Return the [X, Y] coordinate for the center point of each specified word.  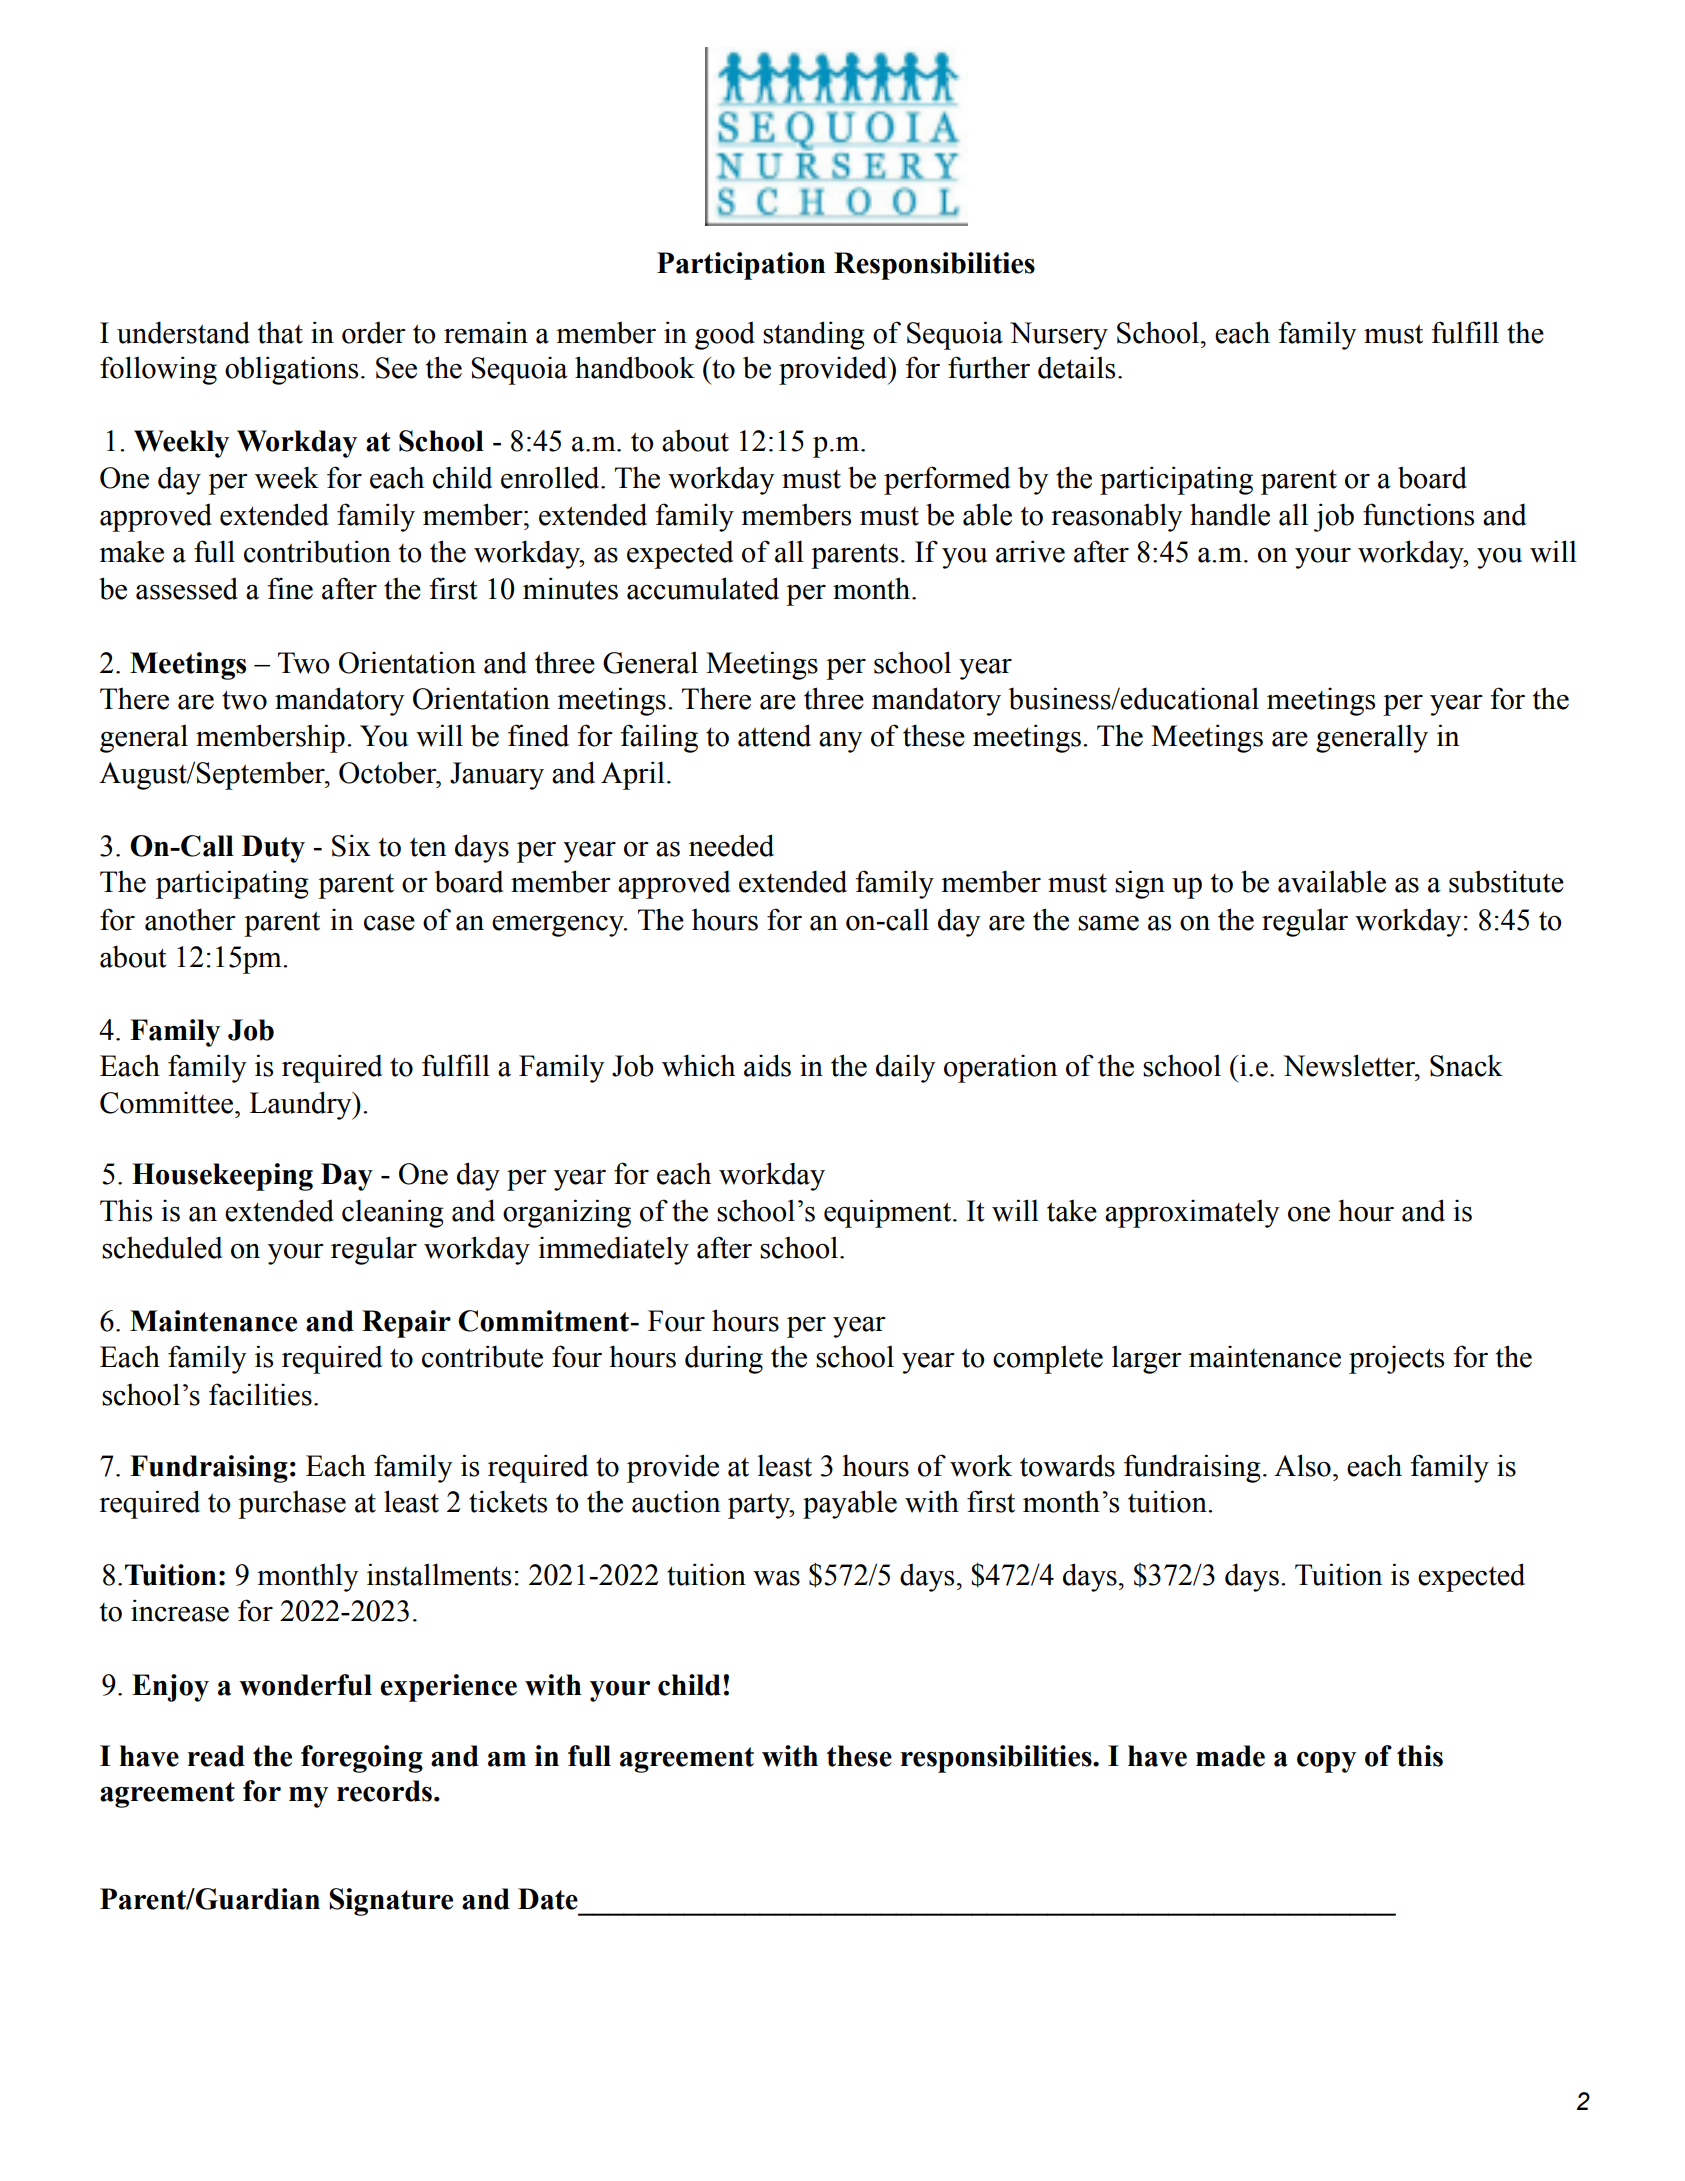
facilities [260, 1394]
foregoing [362, 1759]
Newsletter [1350, 1065]
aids [767, 1065]
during [724, 1359]
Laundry [301, 1105]
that [280, 333]
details [1076, 367]
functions [1418, 514]
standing [814, 335]
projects [1396, 1359]
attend [774, 735]
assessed [187, 588]
